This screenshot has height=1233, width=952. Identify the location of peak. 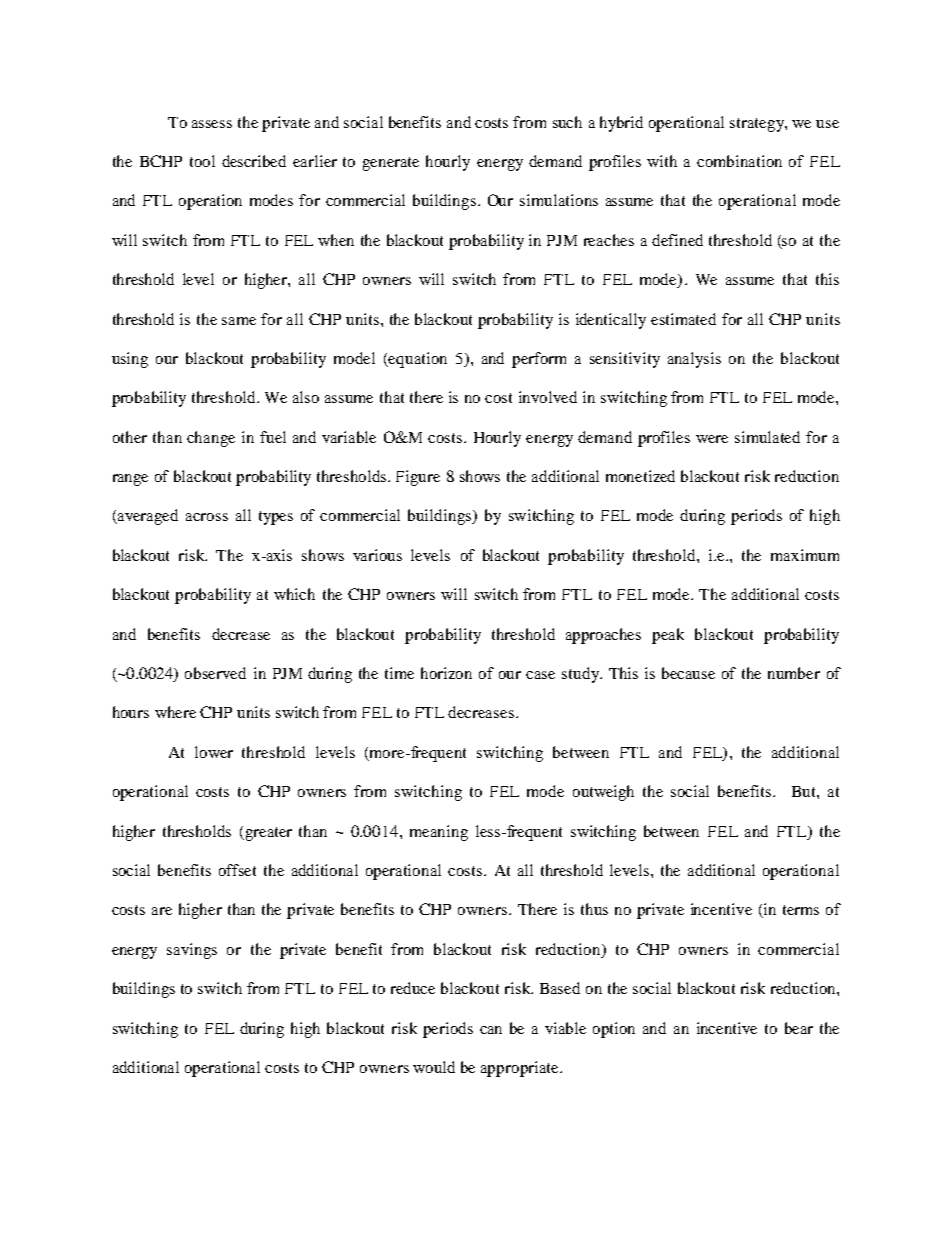
(668, 636).
